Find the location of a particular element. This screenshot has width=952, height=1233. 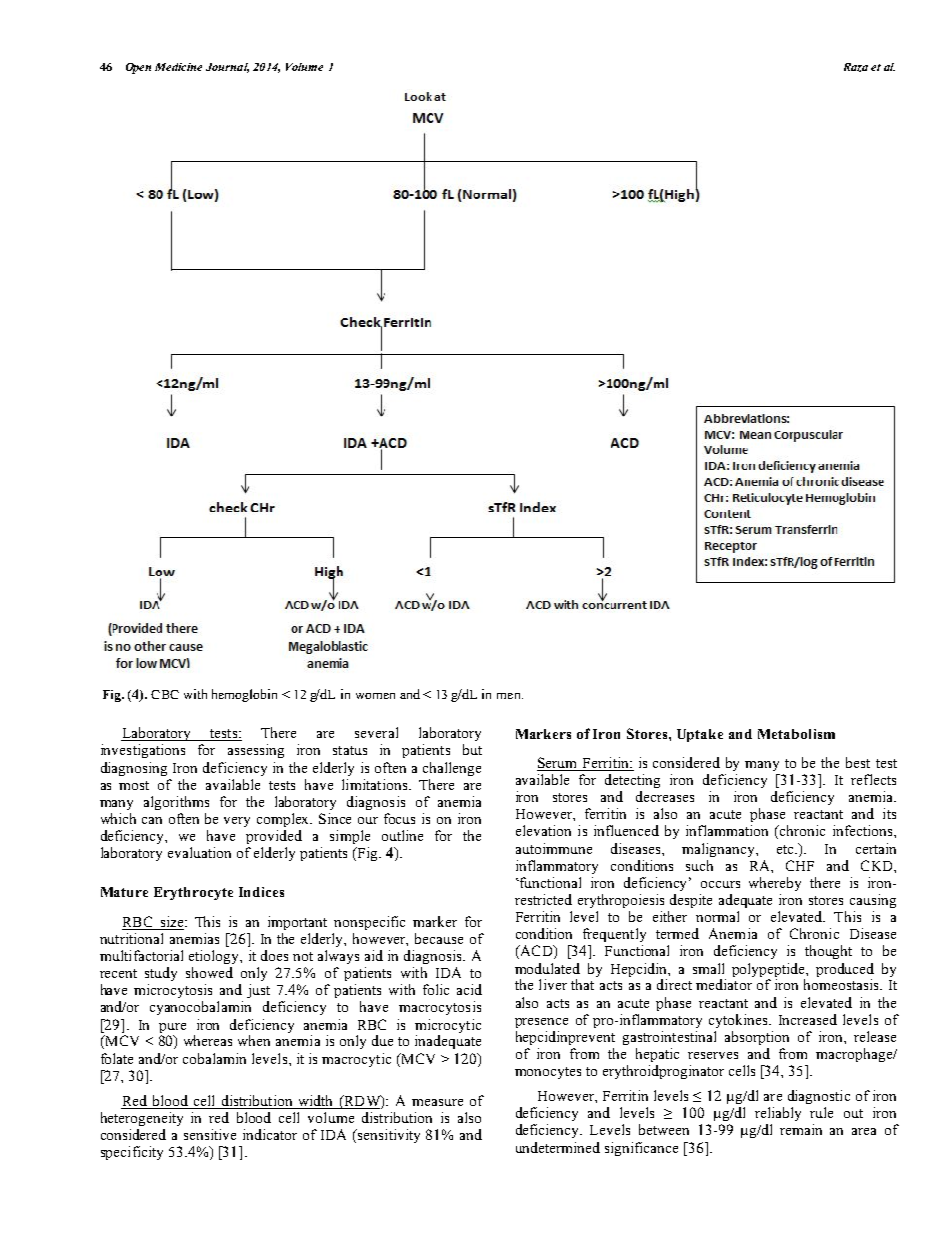

sensitive is located at coordinates (210, 1134).
